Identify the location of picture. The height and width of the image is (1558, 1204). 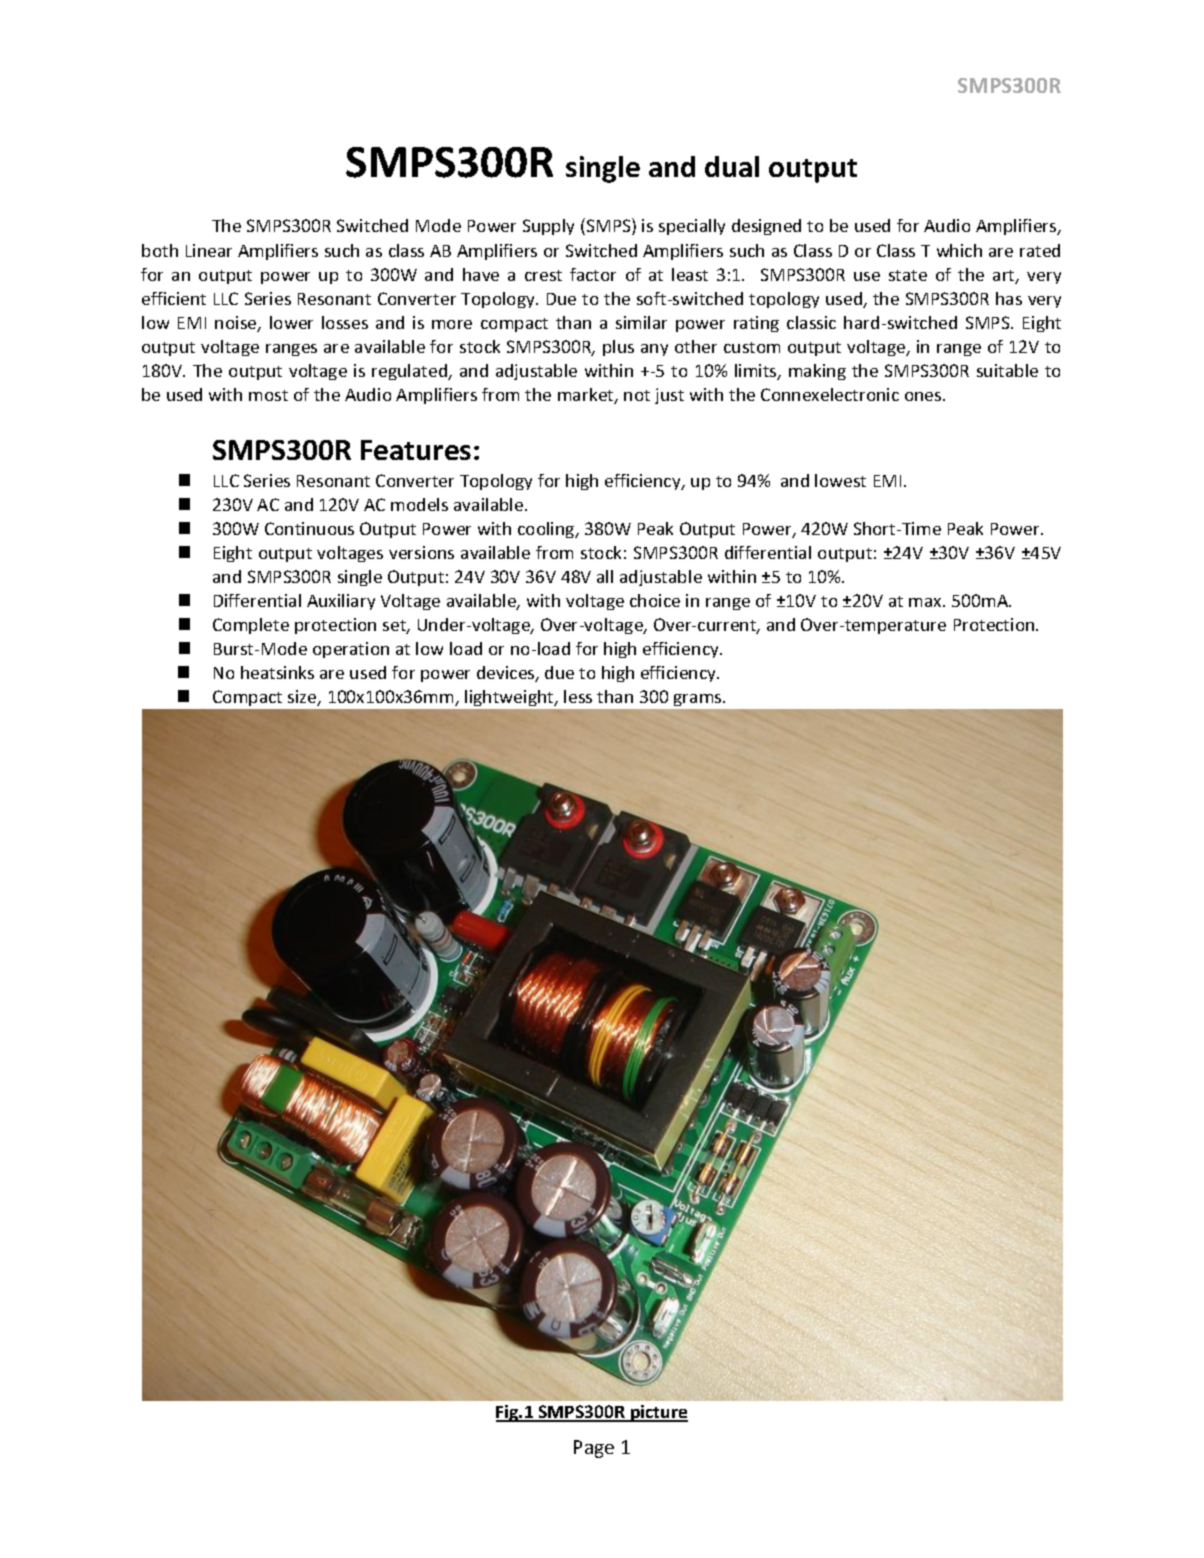
(658, 1413).
